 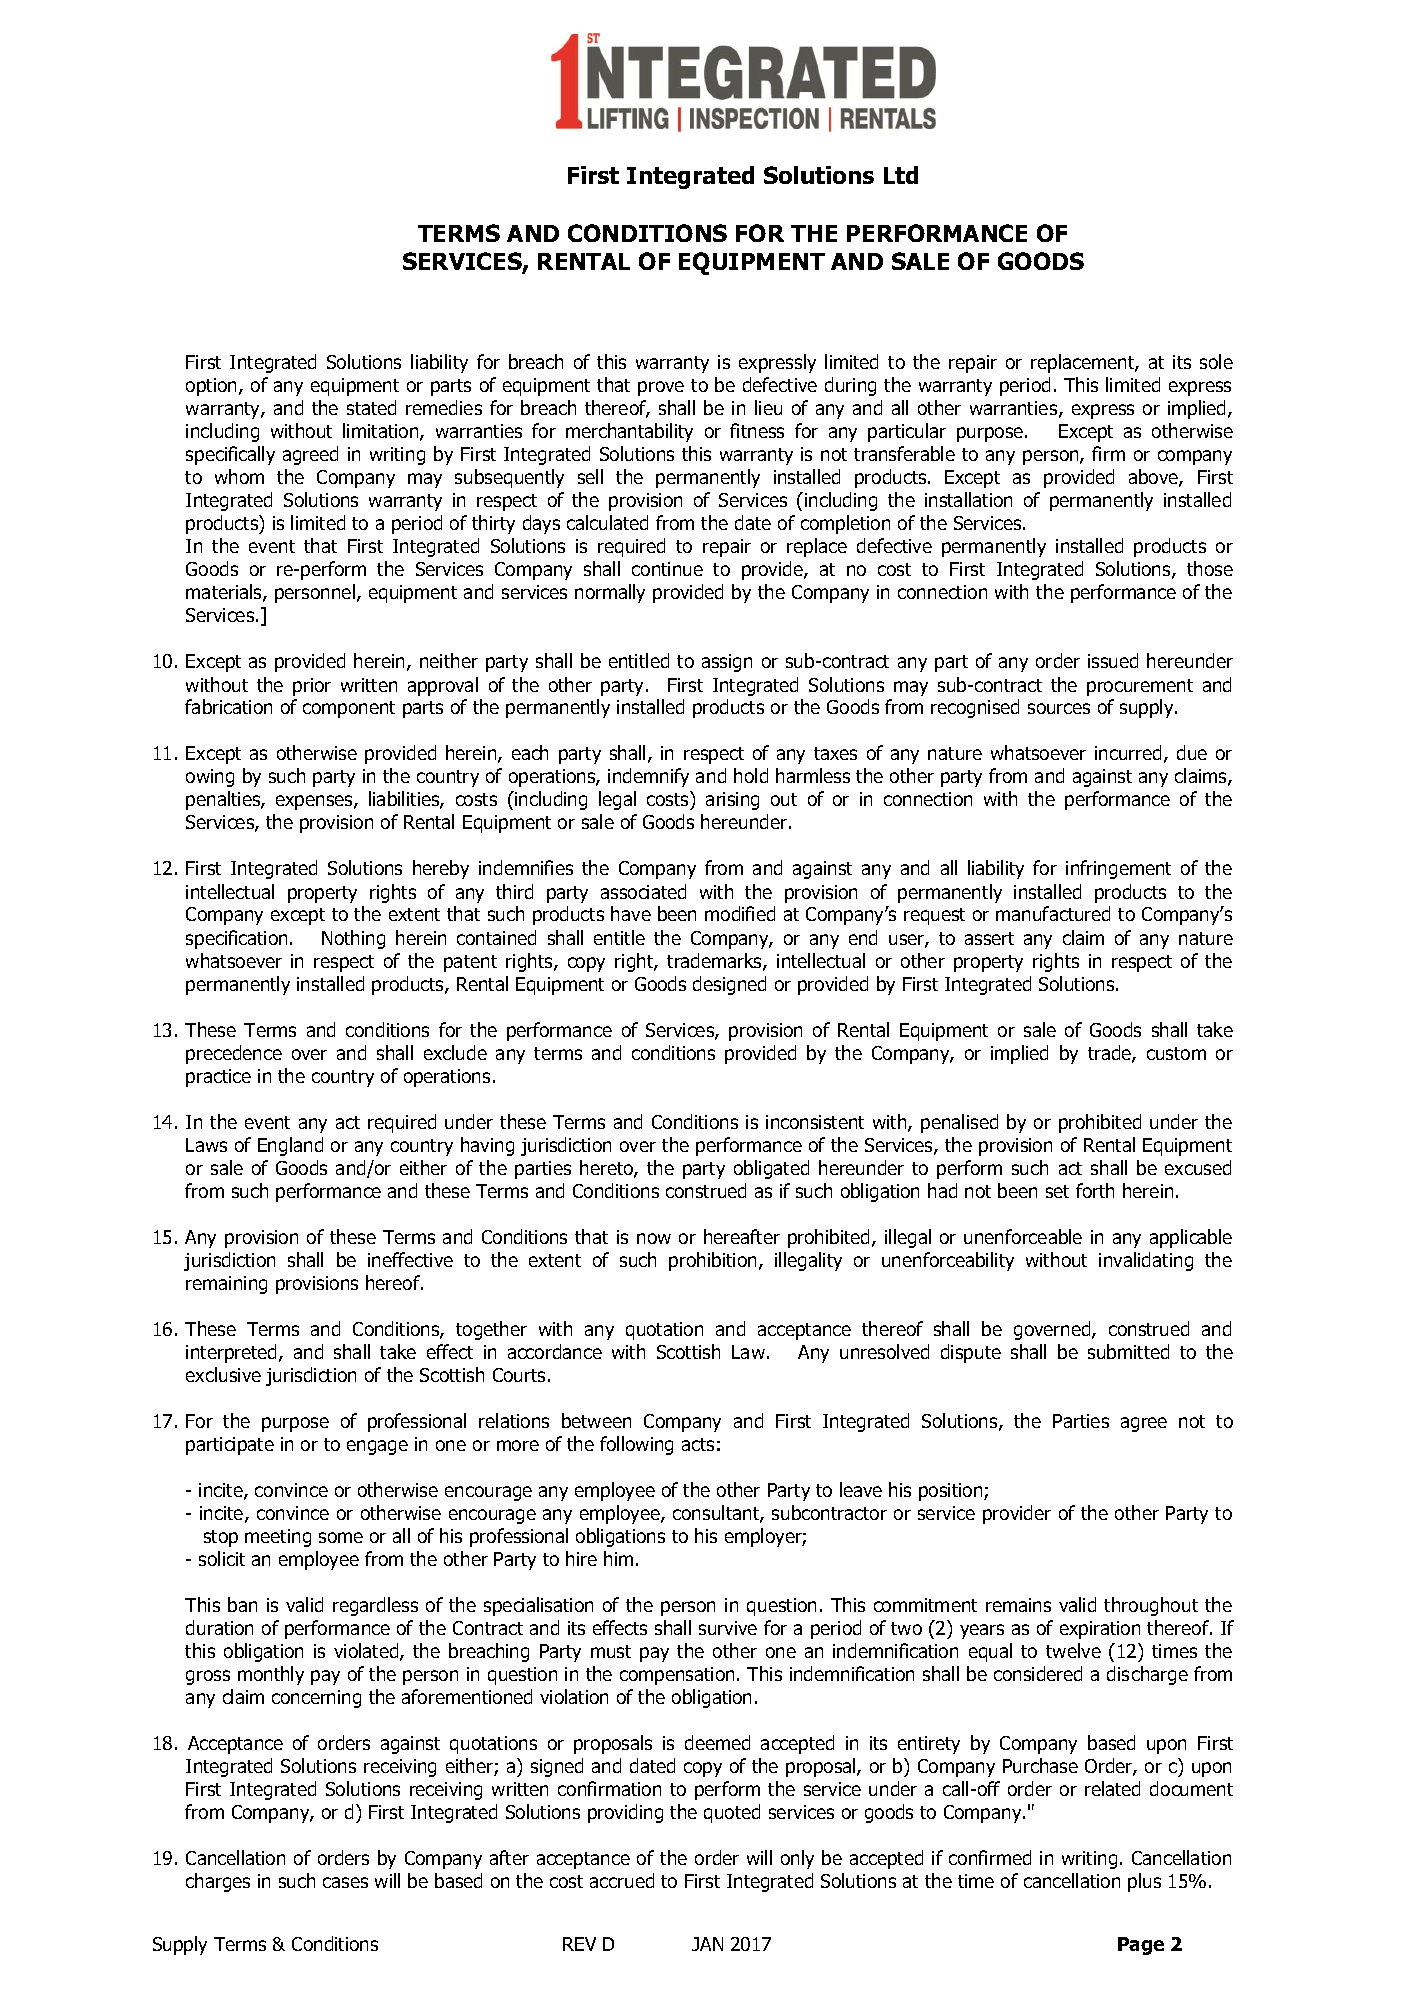 What do you see at coordinates (1216, 361) in the image?
I see `sole` at bounding box center [1216, 361].
